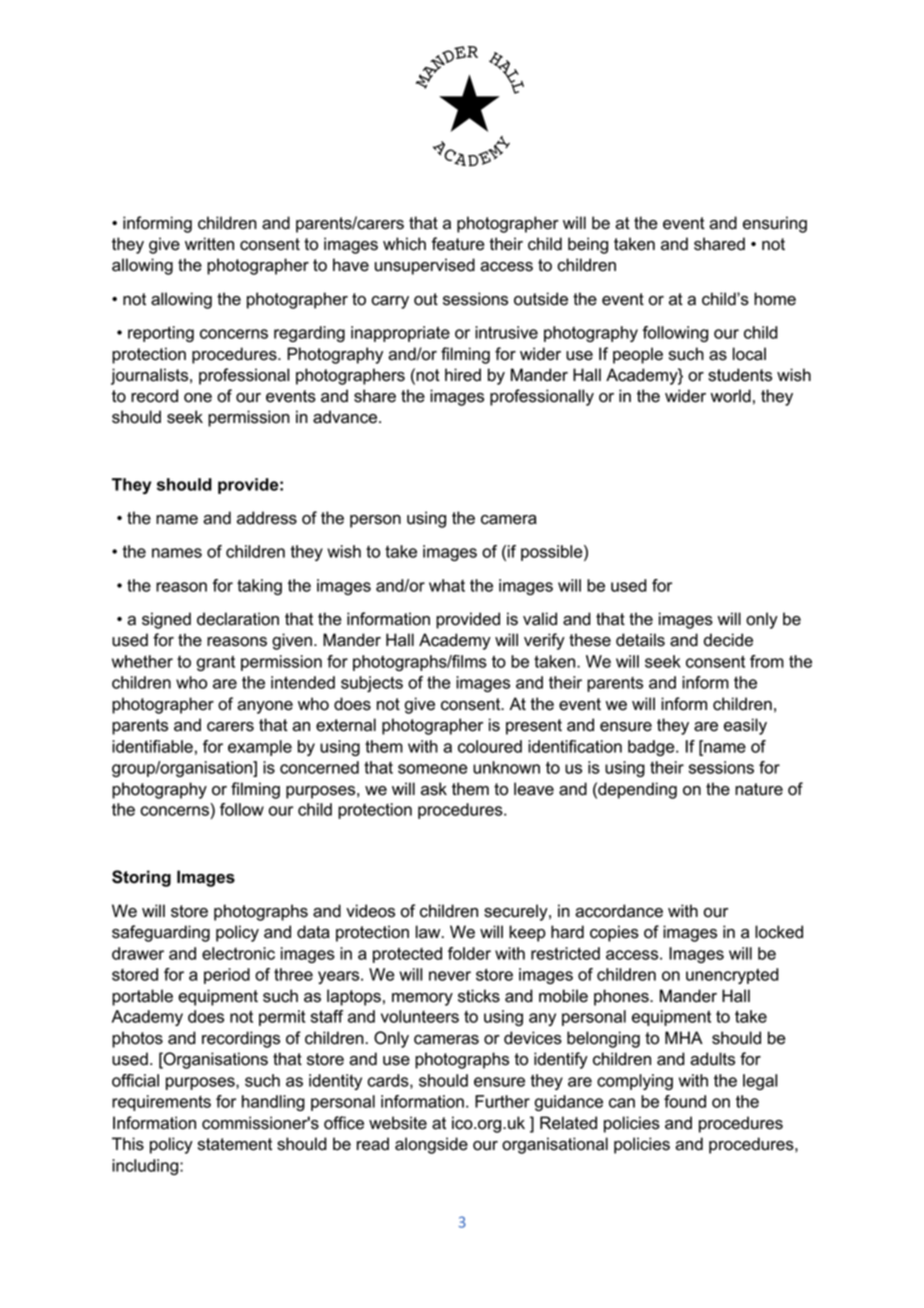  What do you see at coordinates (209, 244) in the screenshot?
I see `written` at bounding box center [209, 244].
